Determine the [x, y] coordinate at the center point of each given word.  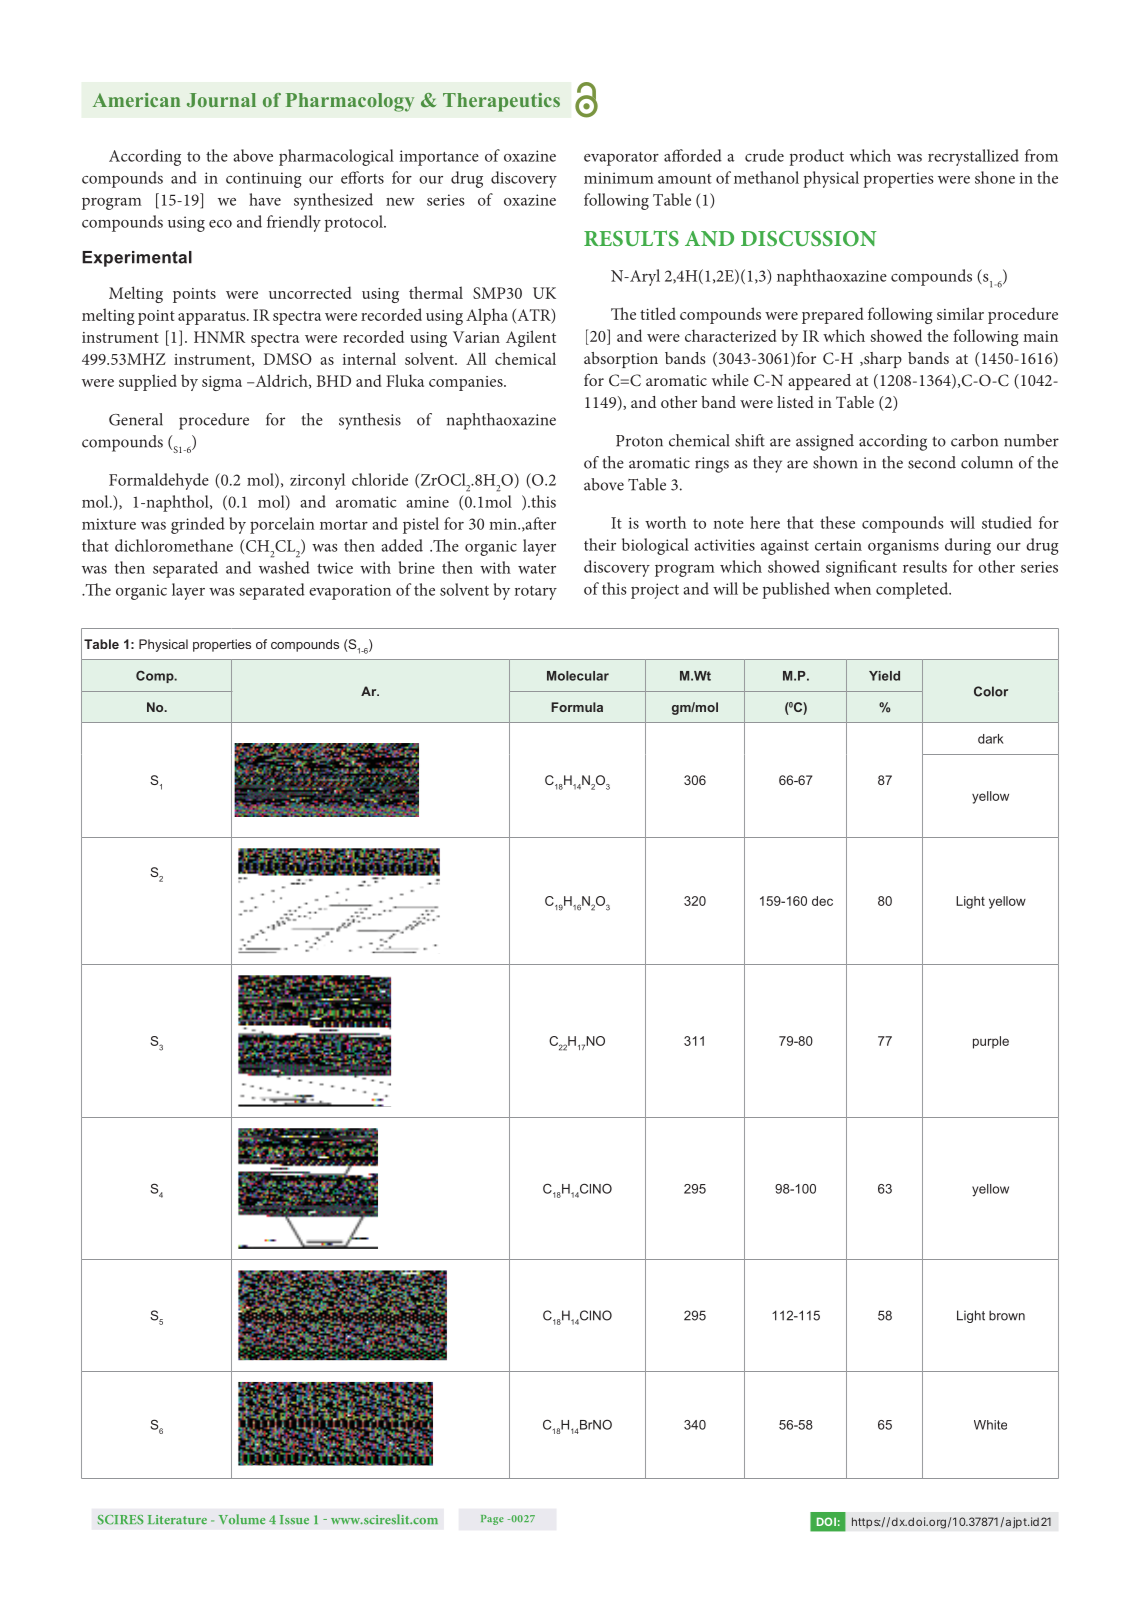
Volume [242, 1519]
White [990, 1425]
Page [492, 1520]
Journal [221, 100]
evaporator [621, 159]
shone [995, 177]
